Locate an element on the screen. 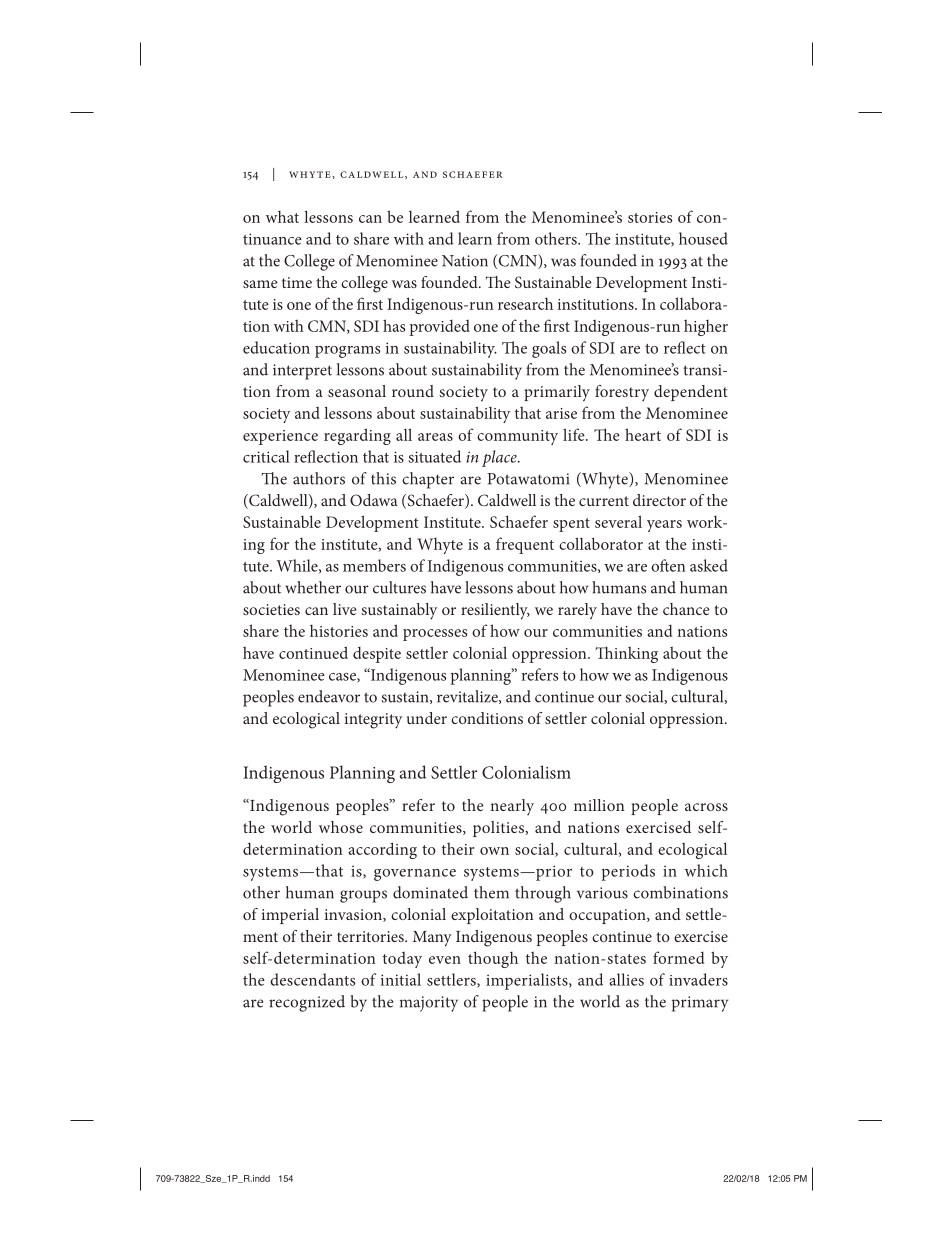 The width and height of the screenshot is (952, 1233). research is located at coordinates (525, 303).
